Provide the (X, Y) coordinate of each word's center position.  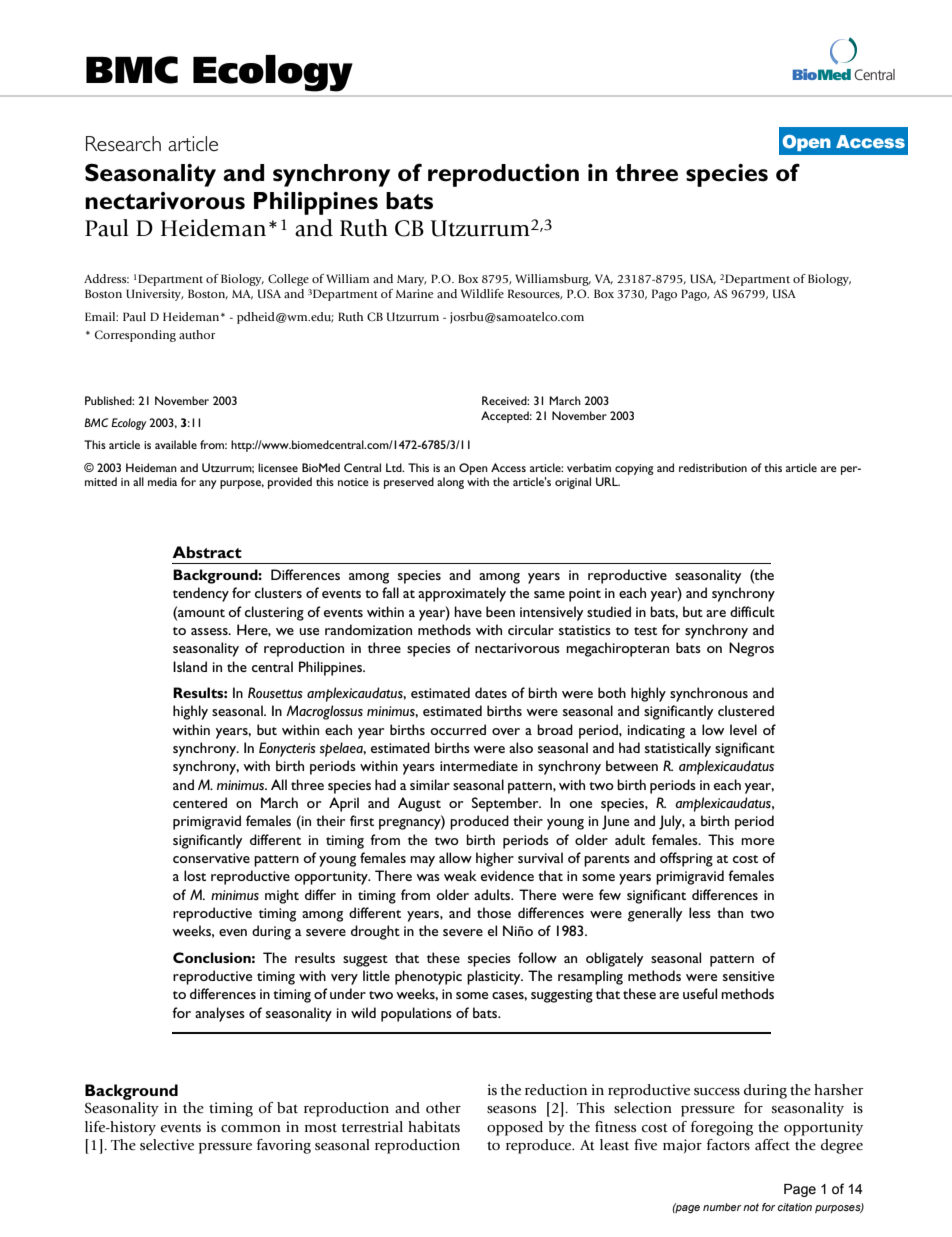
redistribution (713, 467)
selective (167, 1145)
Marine (415, 293)
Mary (411, 280)
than (730, 912)
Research (123, 144)
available (176, 444)
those (494, 912)
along (450, 483)
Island (190, 666)
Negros (751, 649)
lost (195, 875)
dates (491, 692)
